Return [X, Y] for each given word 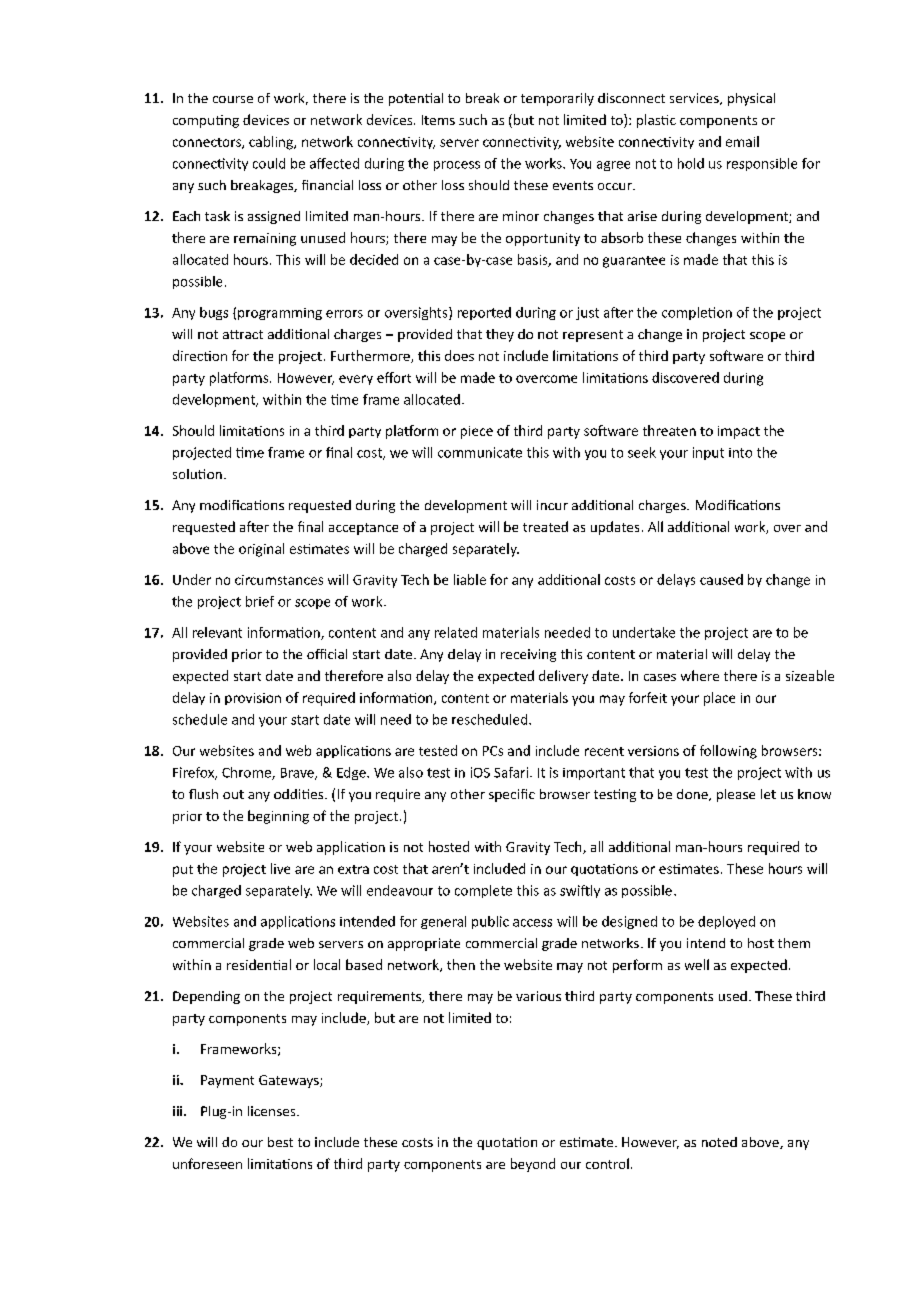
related [456, 632]
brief [260, 601]
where [700, 675]
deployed [726, 922]
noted [719, 1142]
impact [739, 432]
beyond [533, 1165]
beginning [278, 817]
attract [243, 334]
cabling [272, 143]
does [459, 355]
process [457, 166]
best [280, 1142]
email [742, 141]
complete [483, 891]
